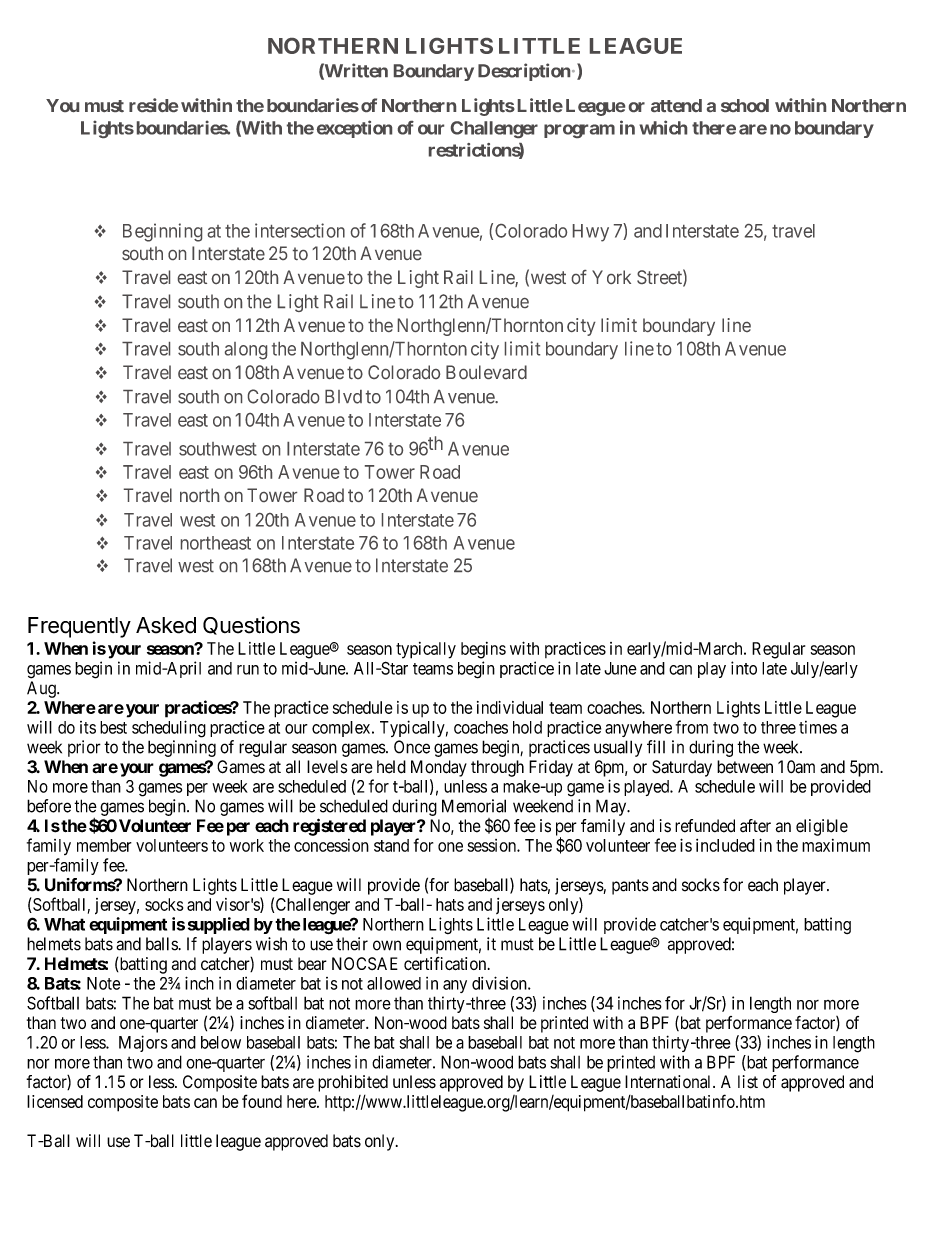  What do you see at coordinates (246, 351) in the document?
I see `along` at bounding box center [246, 351].
